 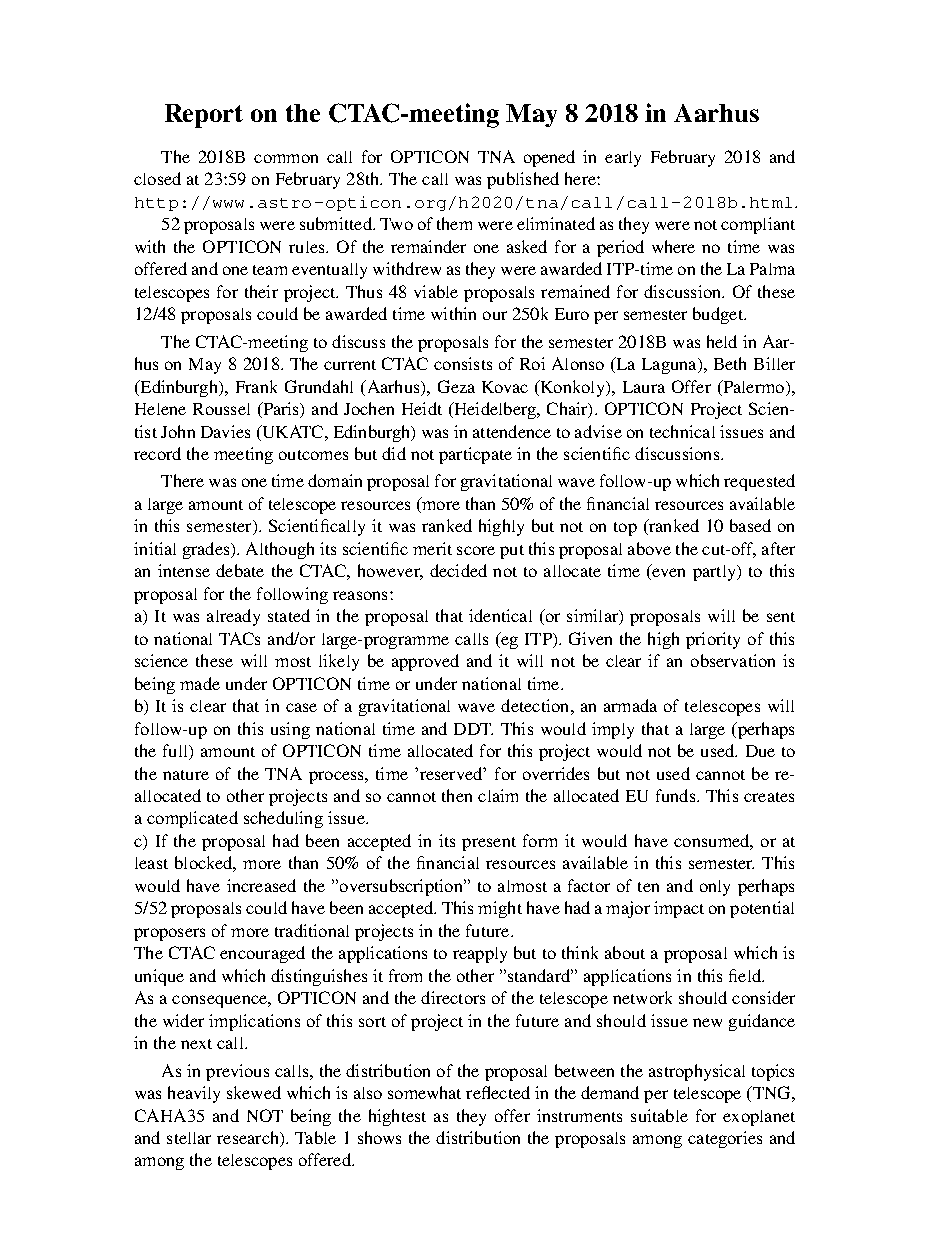 I want to click on increased, so click(x=261, y=885).
